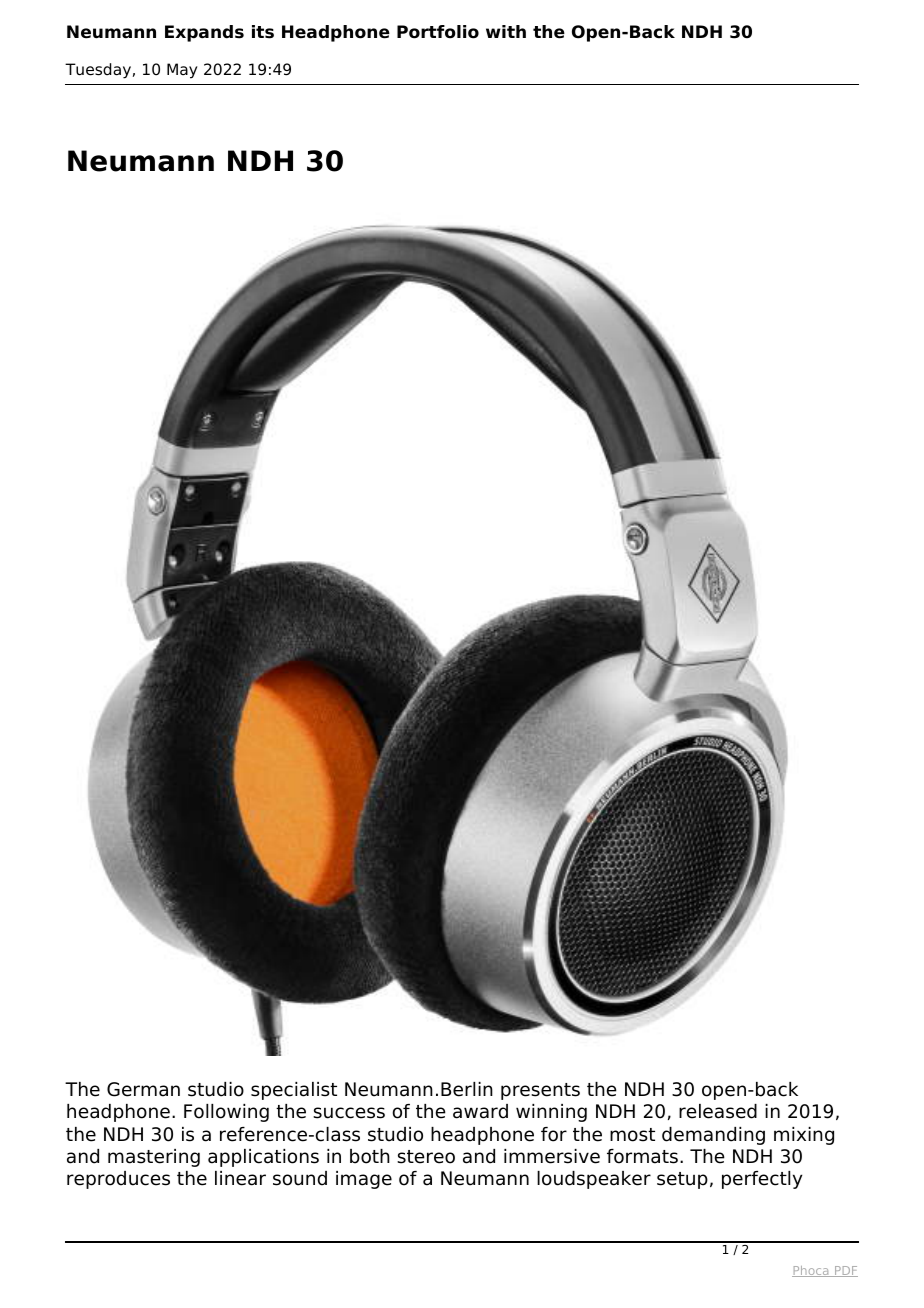 The height and width of the screenshot is (1308, 924). What do you see at coordinates (182, 71) in the screenshot?
I see `May` at bounding box center [182, 71].
